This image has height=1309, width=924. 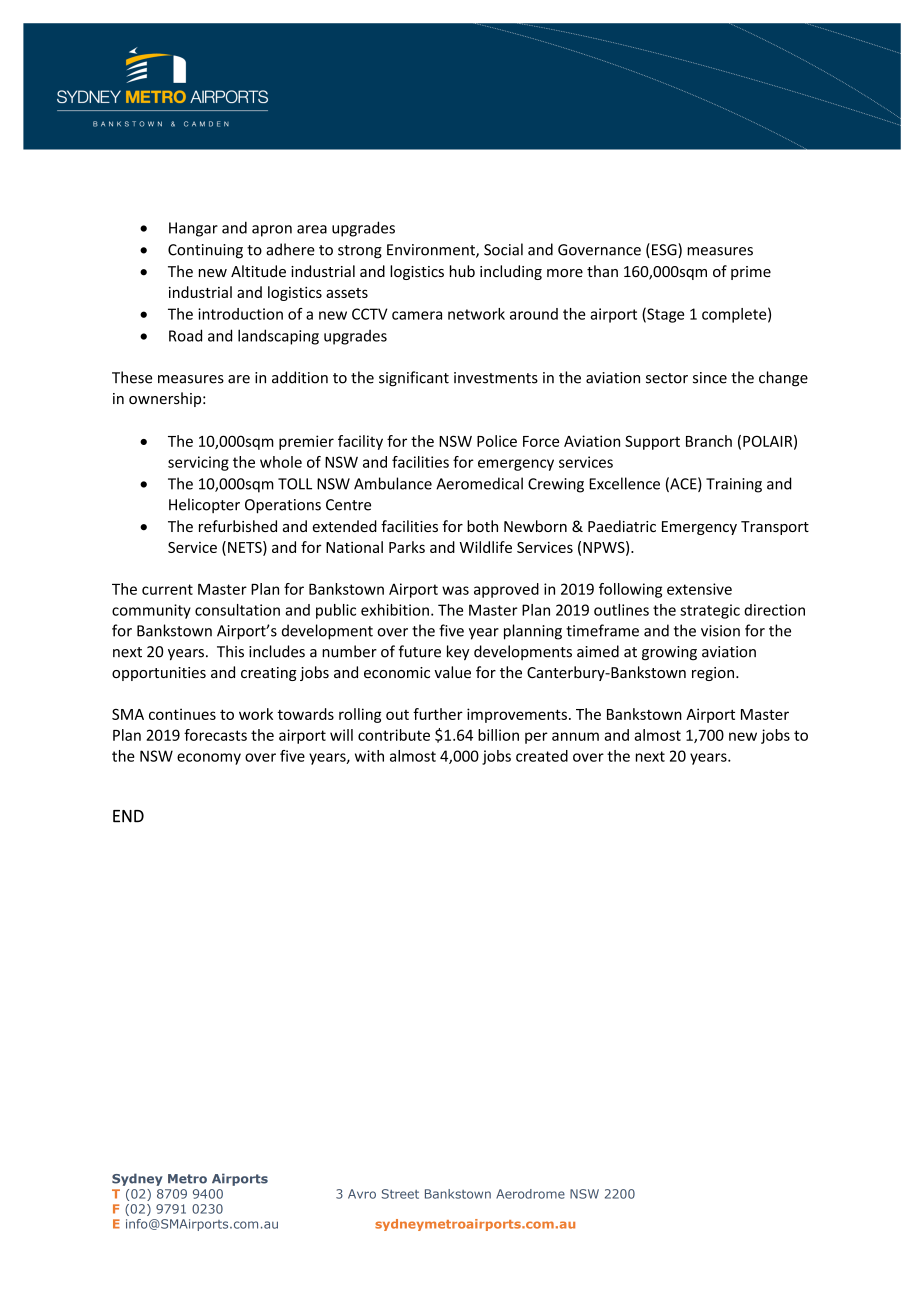 What do you see at coordinates (182, 714) in the image?
I see `continues` at bounding box center [182, 714].
